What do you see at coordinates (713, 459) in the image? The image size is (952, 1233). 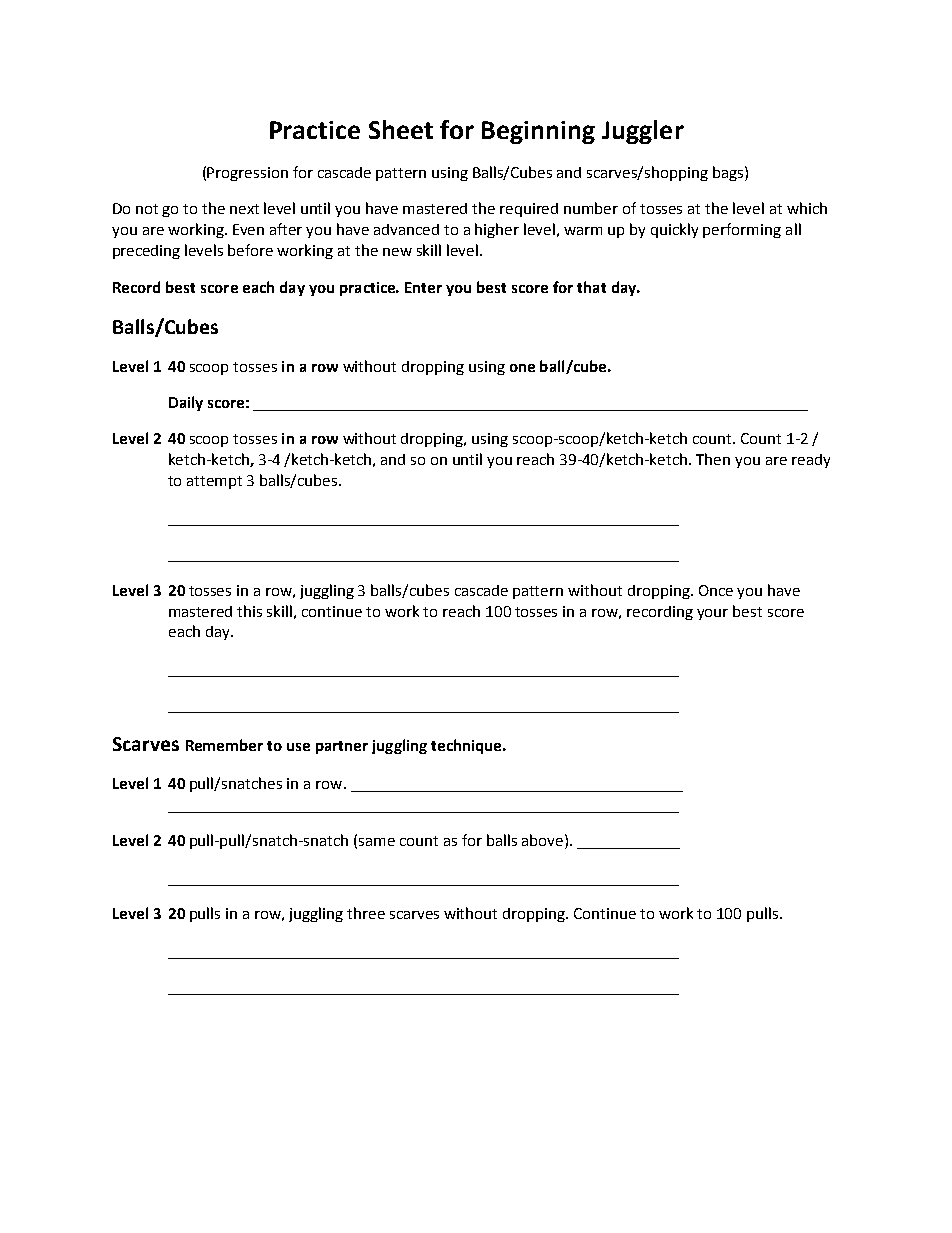 I see `Then` at bounding box center [713, 459].
